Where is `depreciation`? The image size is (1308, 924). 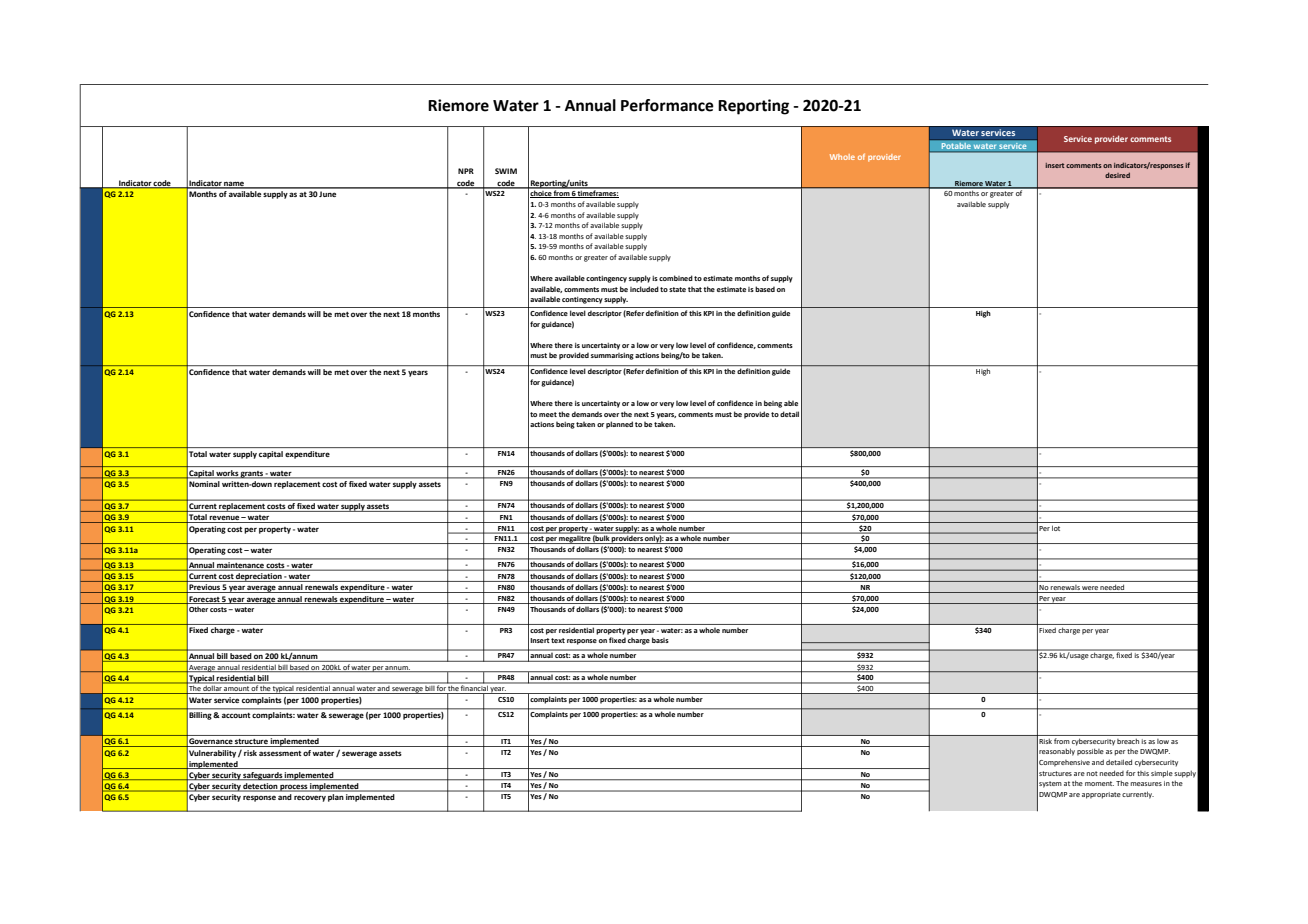 depreciation is located at coordinates (259, 577).
